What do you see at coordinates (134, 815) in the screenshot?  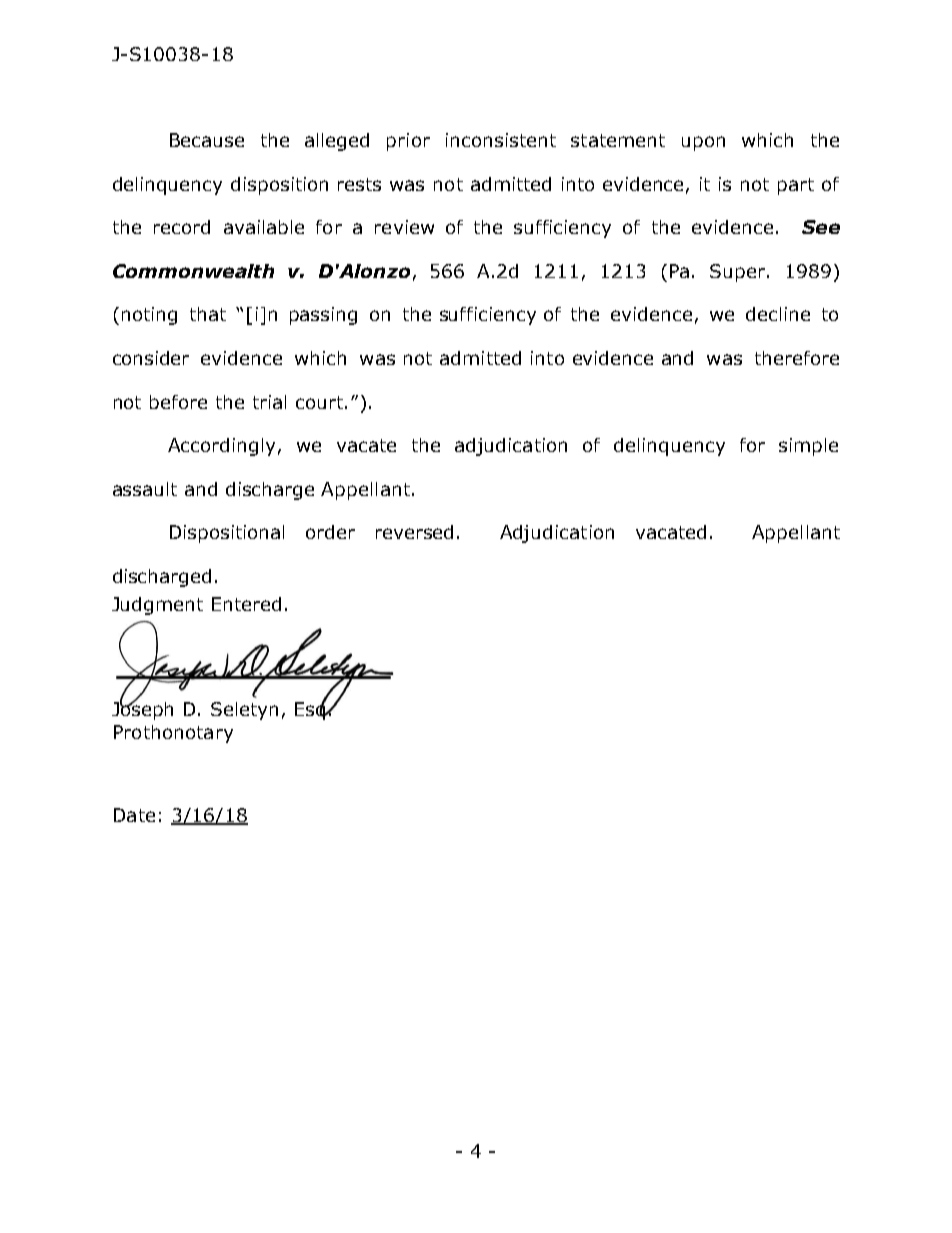 I see `Date` at bounding box center [134, 815].
